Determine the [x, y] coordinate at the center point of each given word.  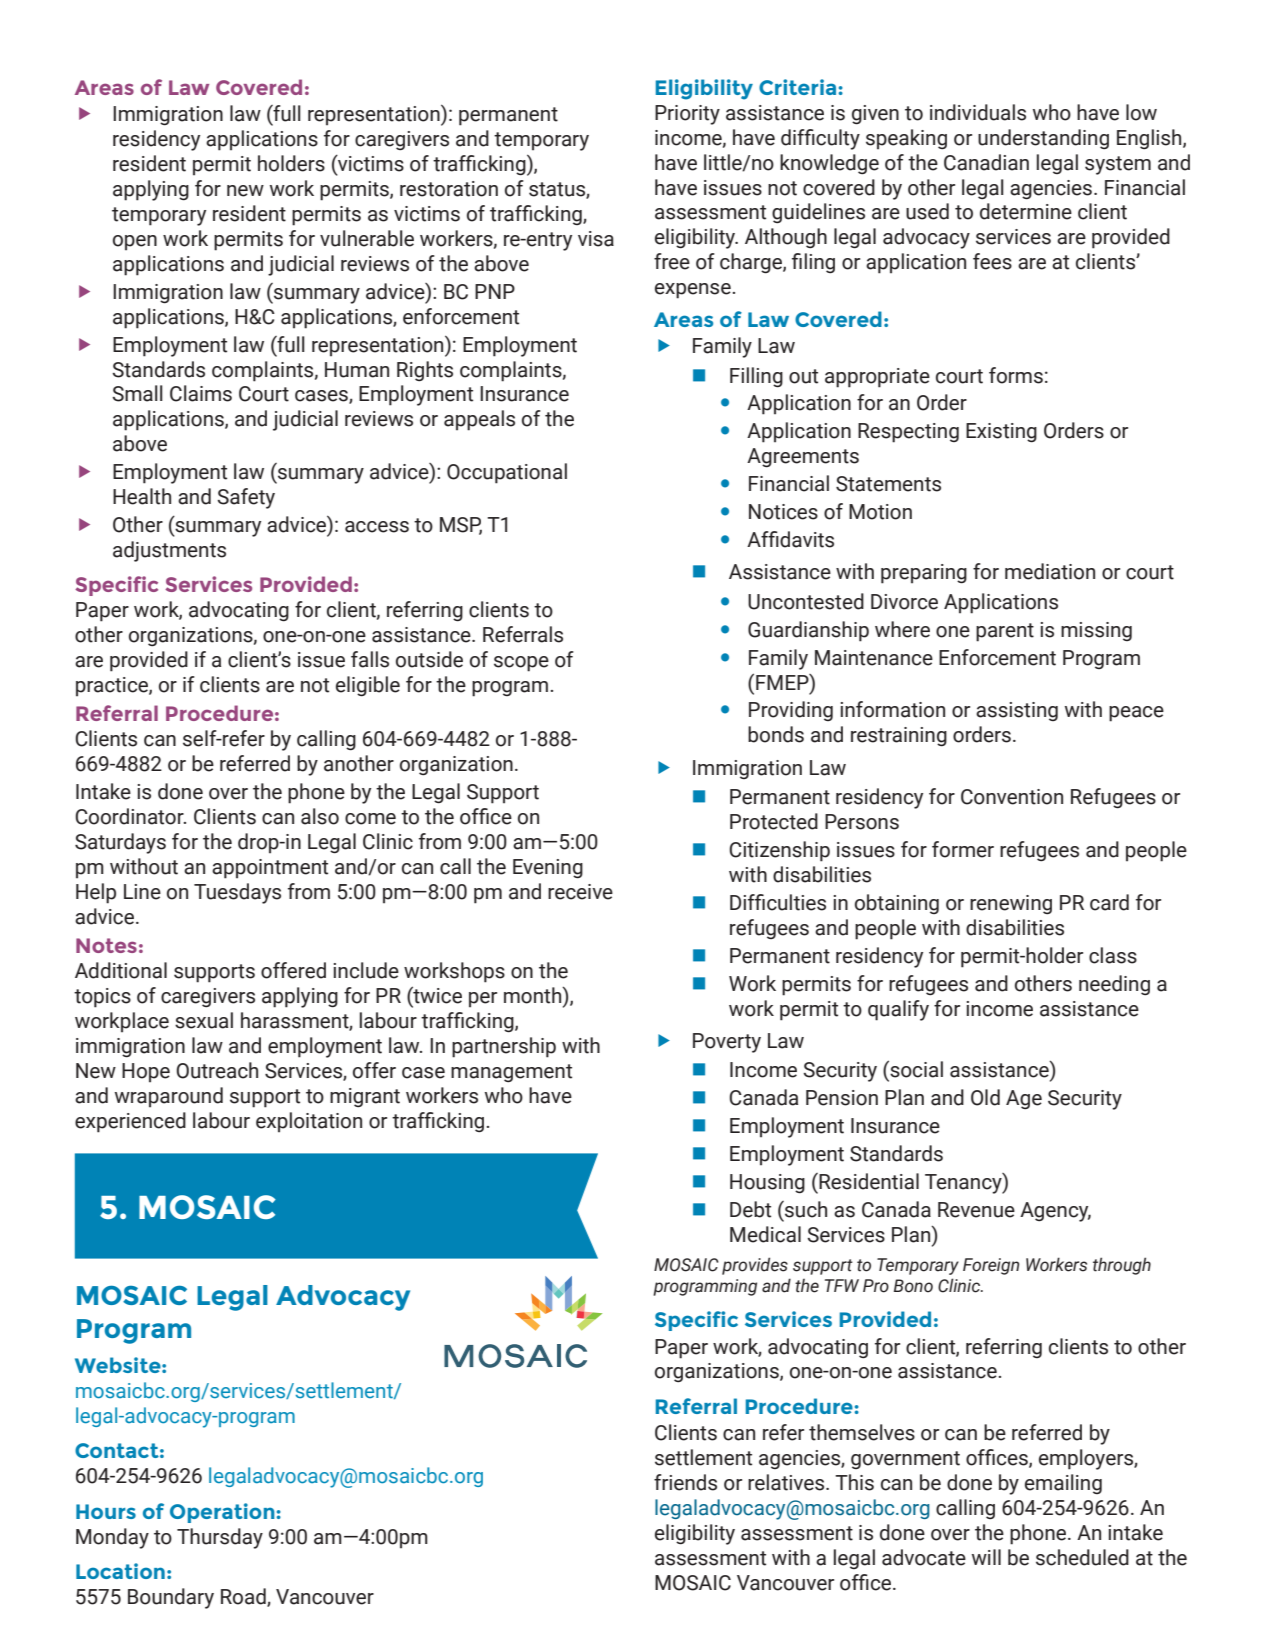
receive [580, 892]
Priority [687, 115]
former [963, 849]
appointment [270, 869]
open [135, 243]
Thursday [220, 1538]
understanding [1043, 139]
